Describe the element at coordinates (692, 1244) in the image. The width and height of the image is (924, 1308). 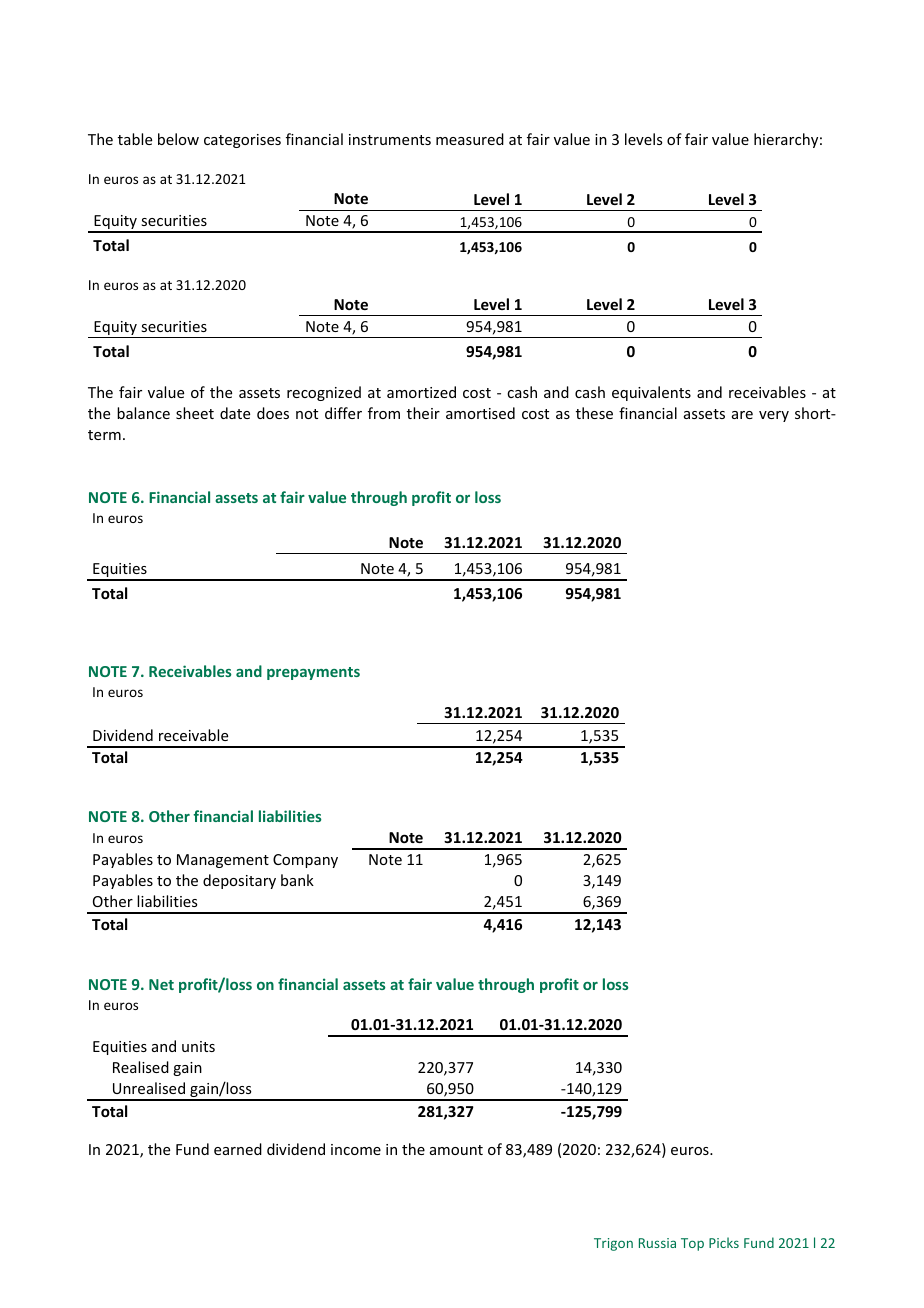
I see `Top` at that location.
